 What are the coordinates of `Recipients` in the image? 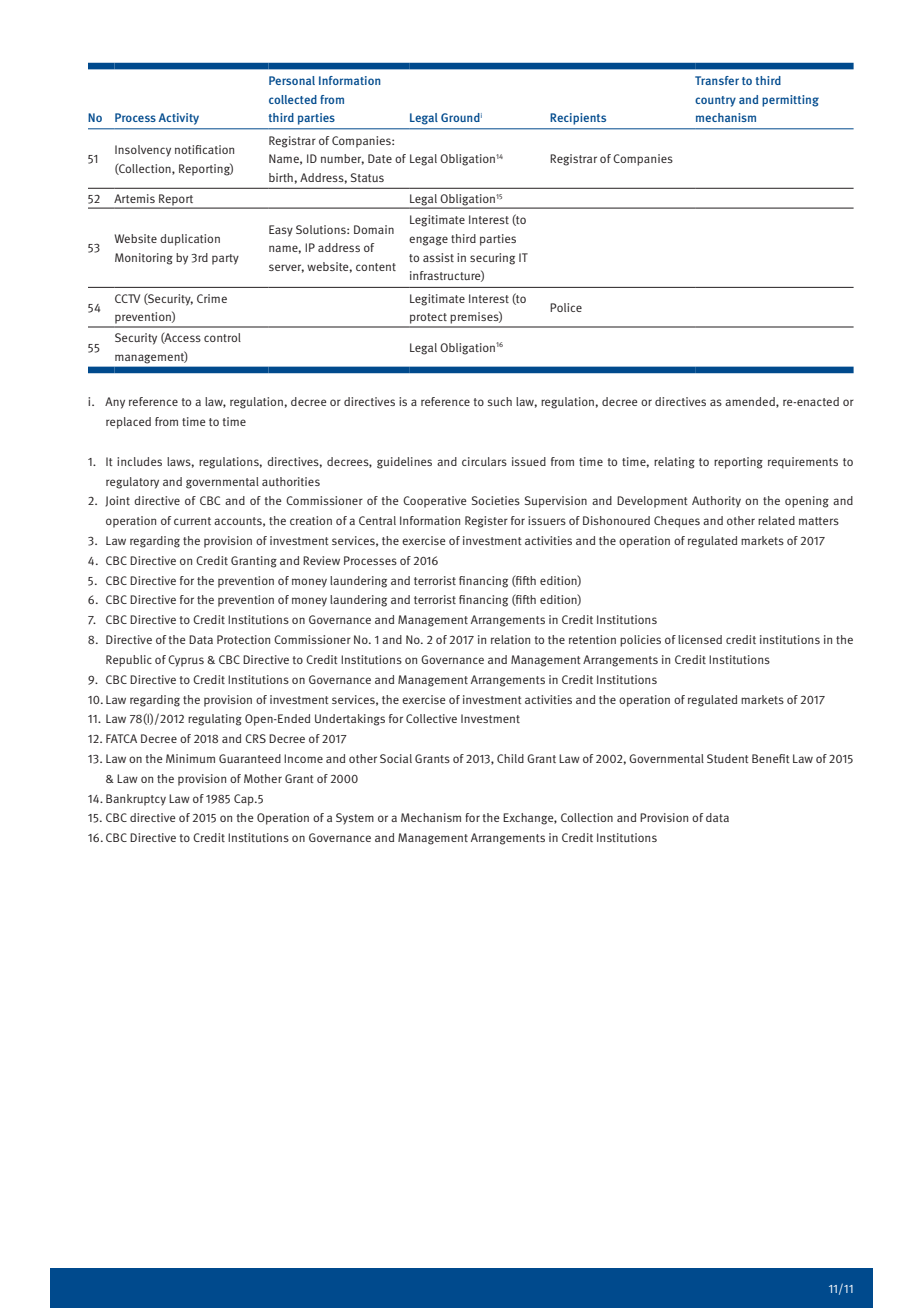 It's located at (578, 119).
